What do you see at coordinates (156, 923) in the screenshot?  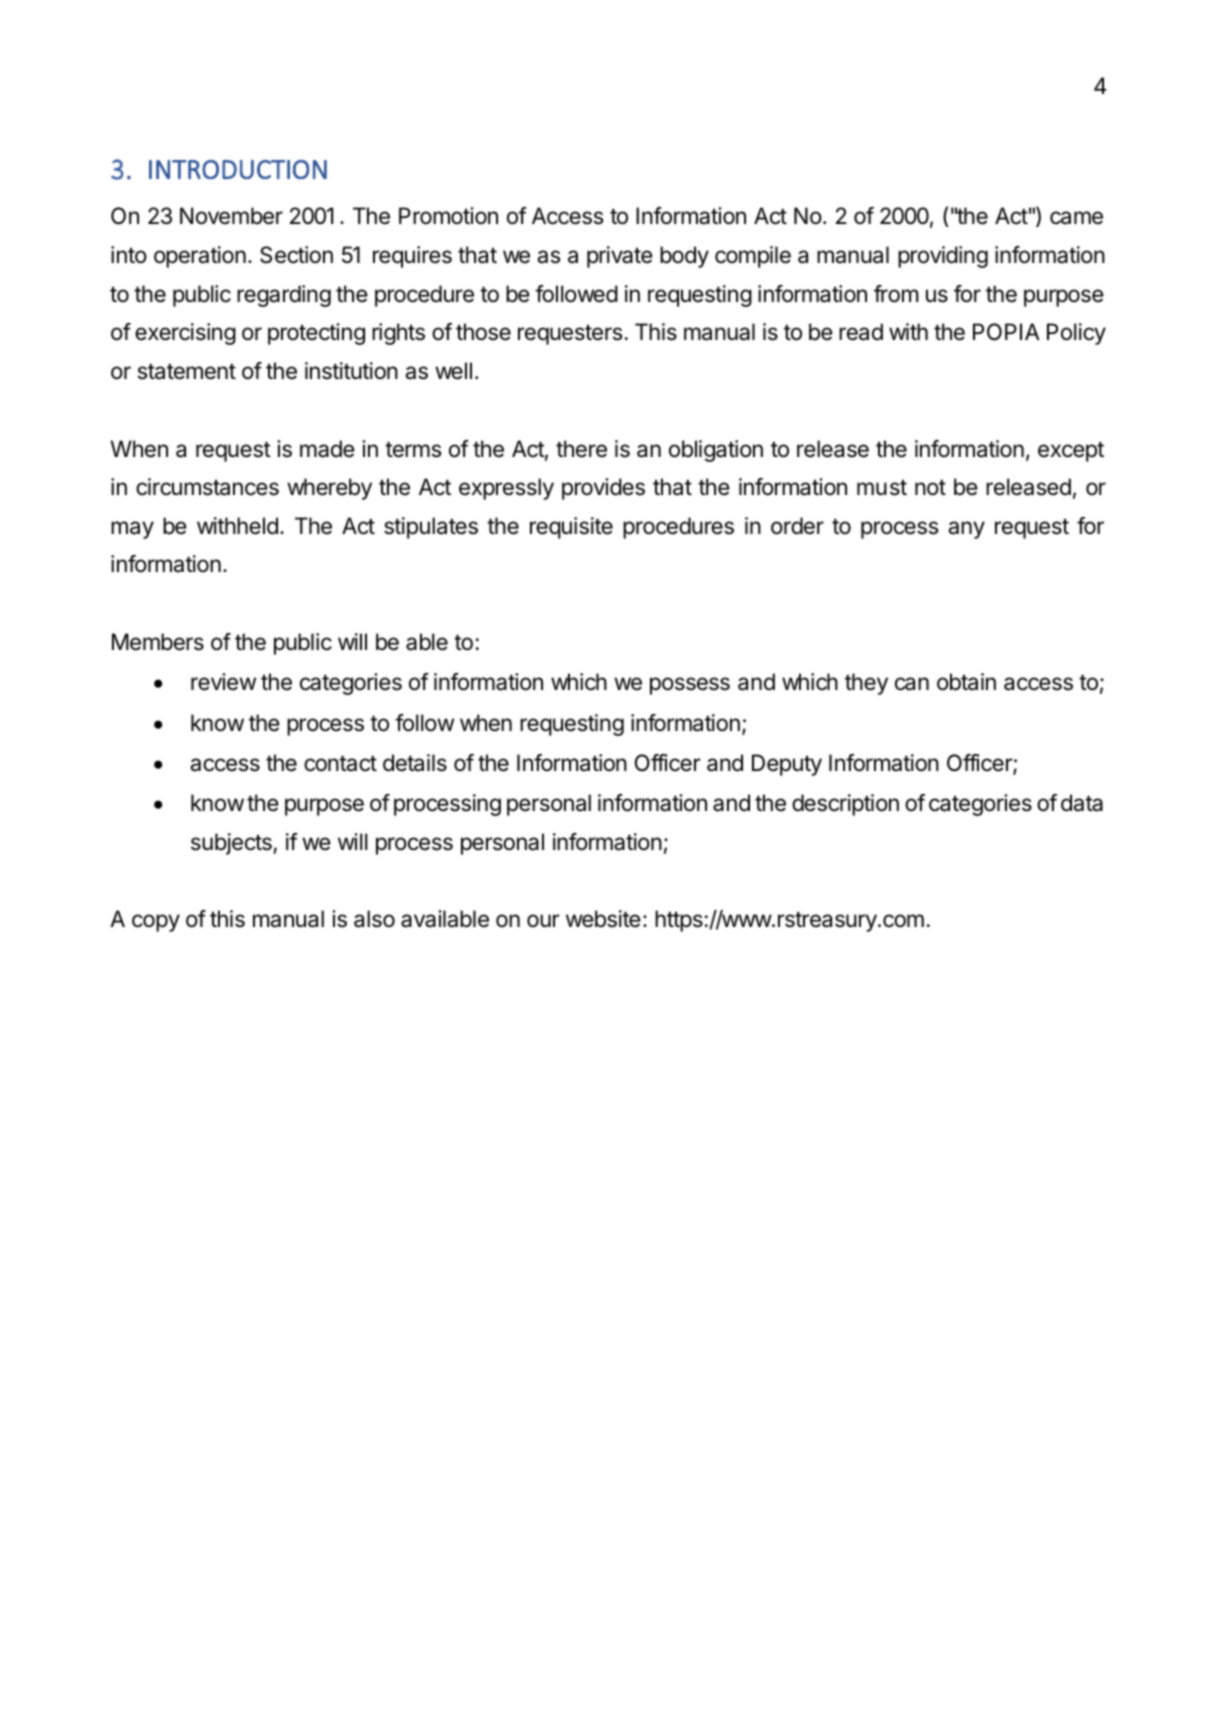 I see `copy` at bounding box center [156, 923].
